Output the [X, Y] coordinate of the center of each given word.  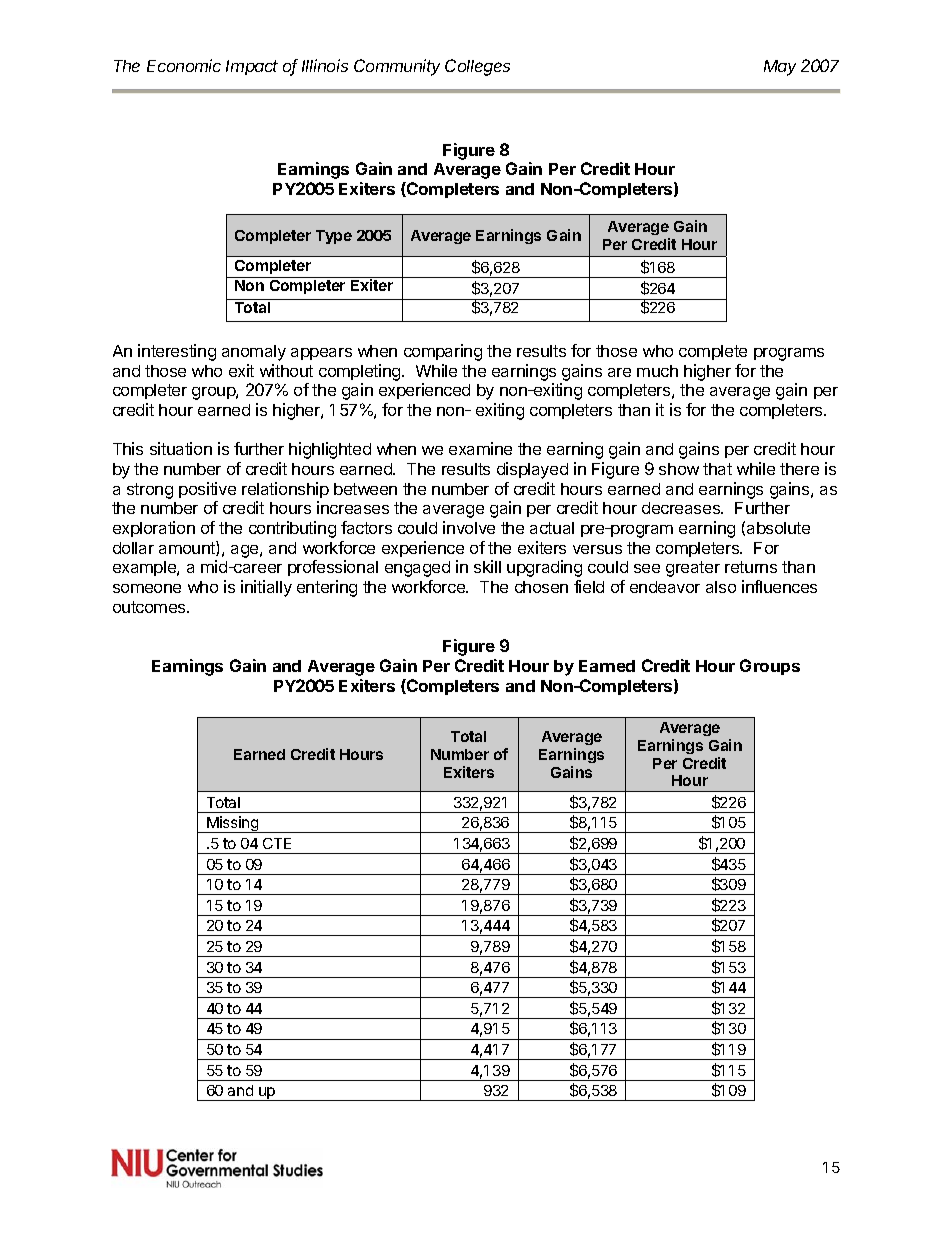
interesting [177, 352]
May [780, 68]
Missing [233, 824]
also [721, 587]
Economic [184, 65]
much [657, 371]
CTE [277, 843]
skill [487, 566]
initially [266, 588]
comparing [443, 352]
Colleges [477, 67]
